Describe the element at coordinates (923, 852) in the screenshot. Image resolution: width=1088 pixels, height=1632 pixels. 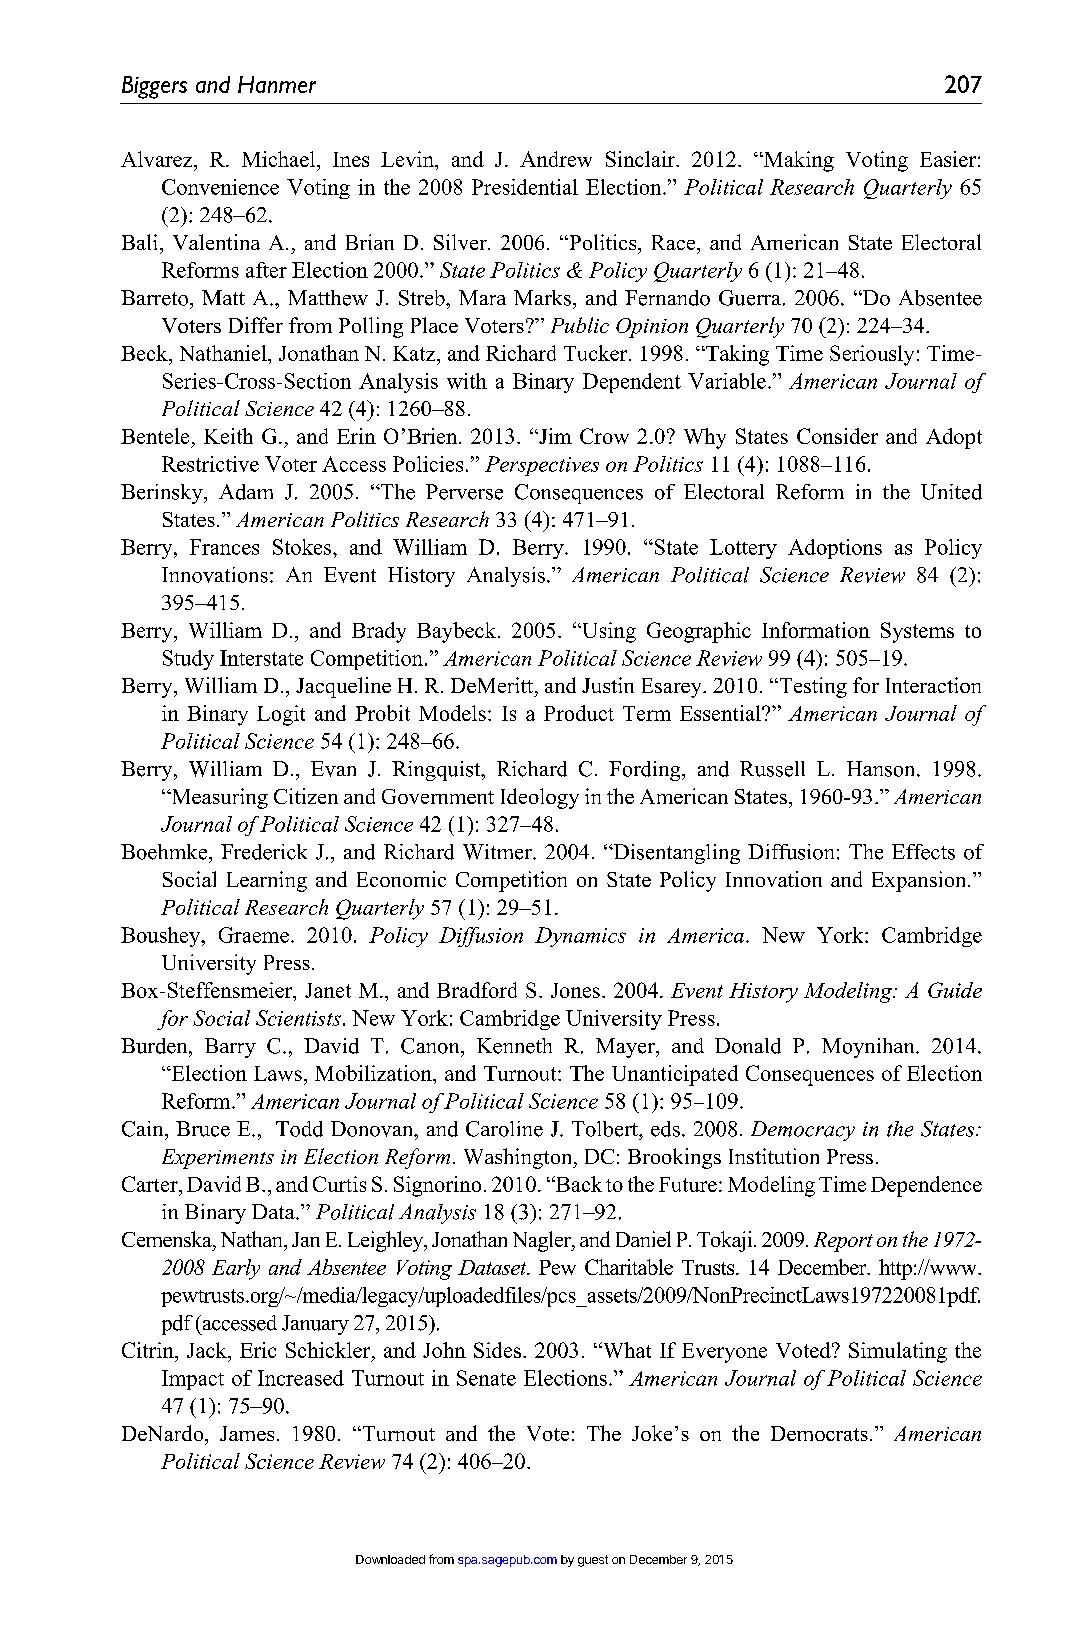
I see `Effects` at that location.
